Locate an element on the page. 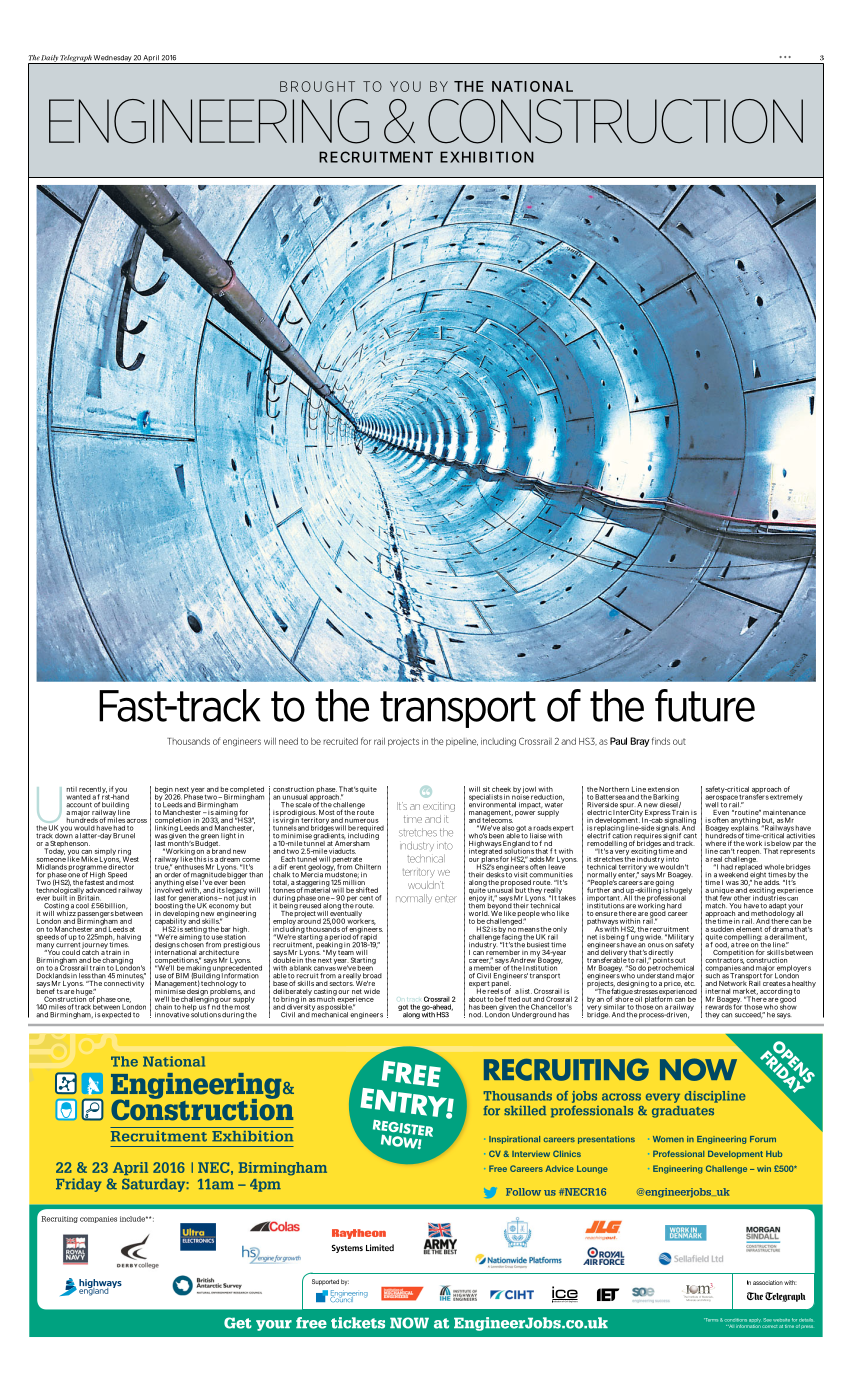 This page has width=852, height=1400. future is located at coordinates (705, 705).
